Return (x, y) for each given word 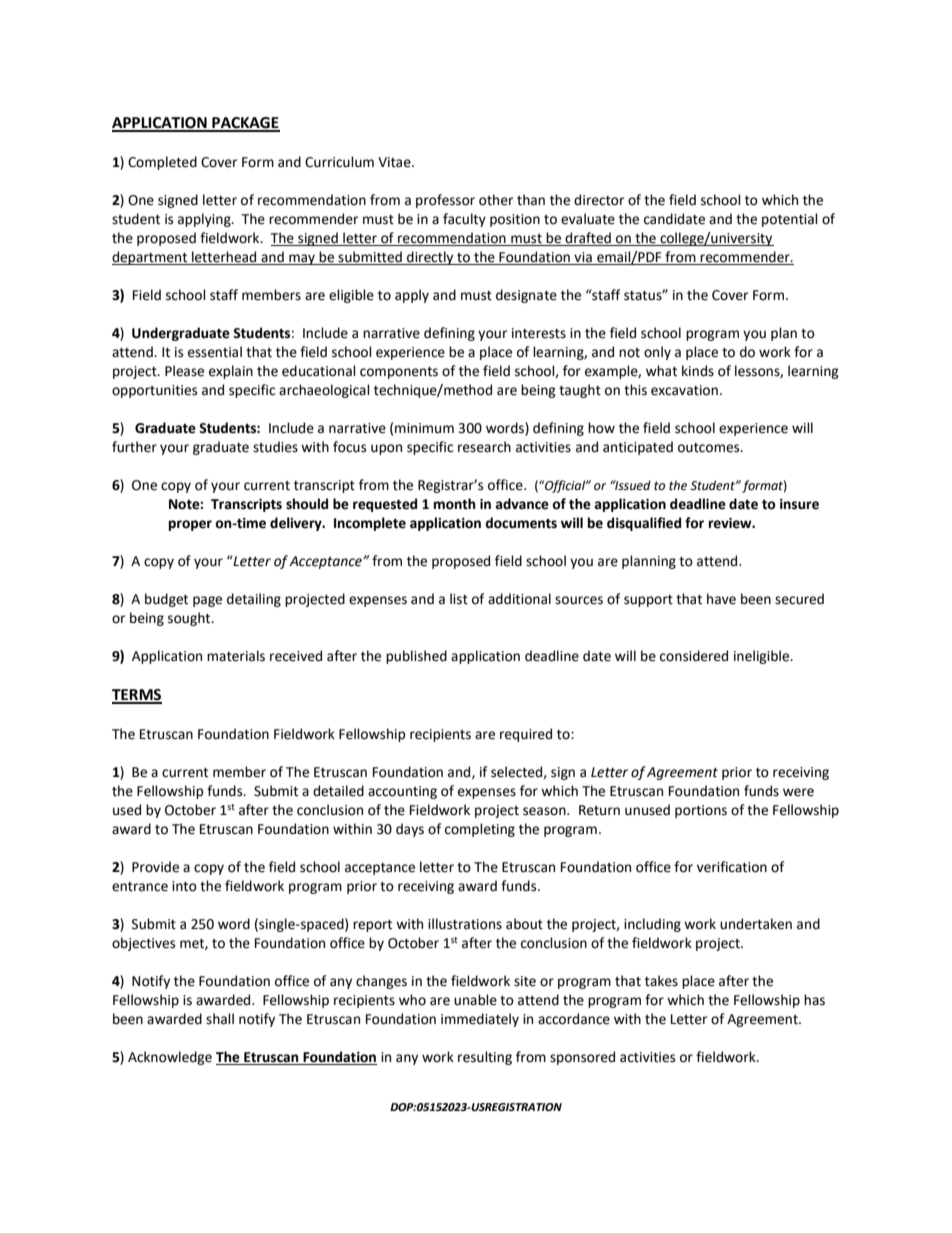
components (399, 373)
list (459, 599)
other (496, 200)
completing (480, 830)
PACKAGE (245, 124)
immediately (480, 1020)
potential (790, 220)
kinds (698, 371)
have (721, 599)
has (814, 1000)
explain (231, 372)
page (207, 601)
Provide (155, 867)
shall (220, 1019)
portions (701, 811)
